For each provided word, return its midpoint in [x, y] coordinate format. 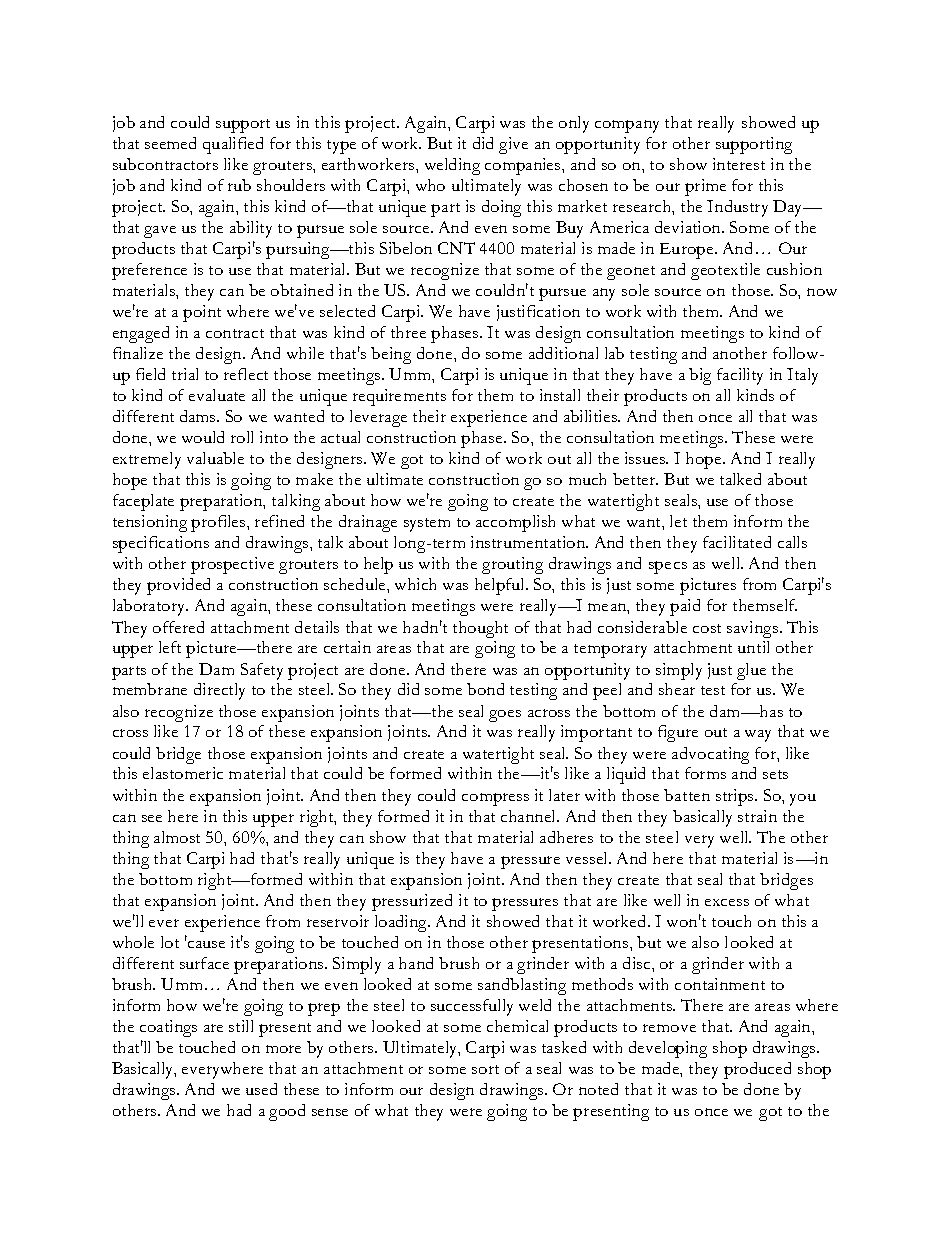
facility [740, 376]
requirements [399, 397]
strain [757, 816]
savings [754, 629]
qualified [233, 145]
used [261, 1089]
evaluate [217, 395]
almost [177, 837]
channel [530, 816]
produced [757, 1070]
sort [485, 1069]
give [513, 145]
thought [480, 629]
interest [739, 164]
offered [178, 627]
